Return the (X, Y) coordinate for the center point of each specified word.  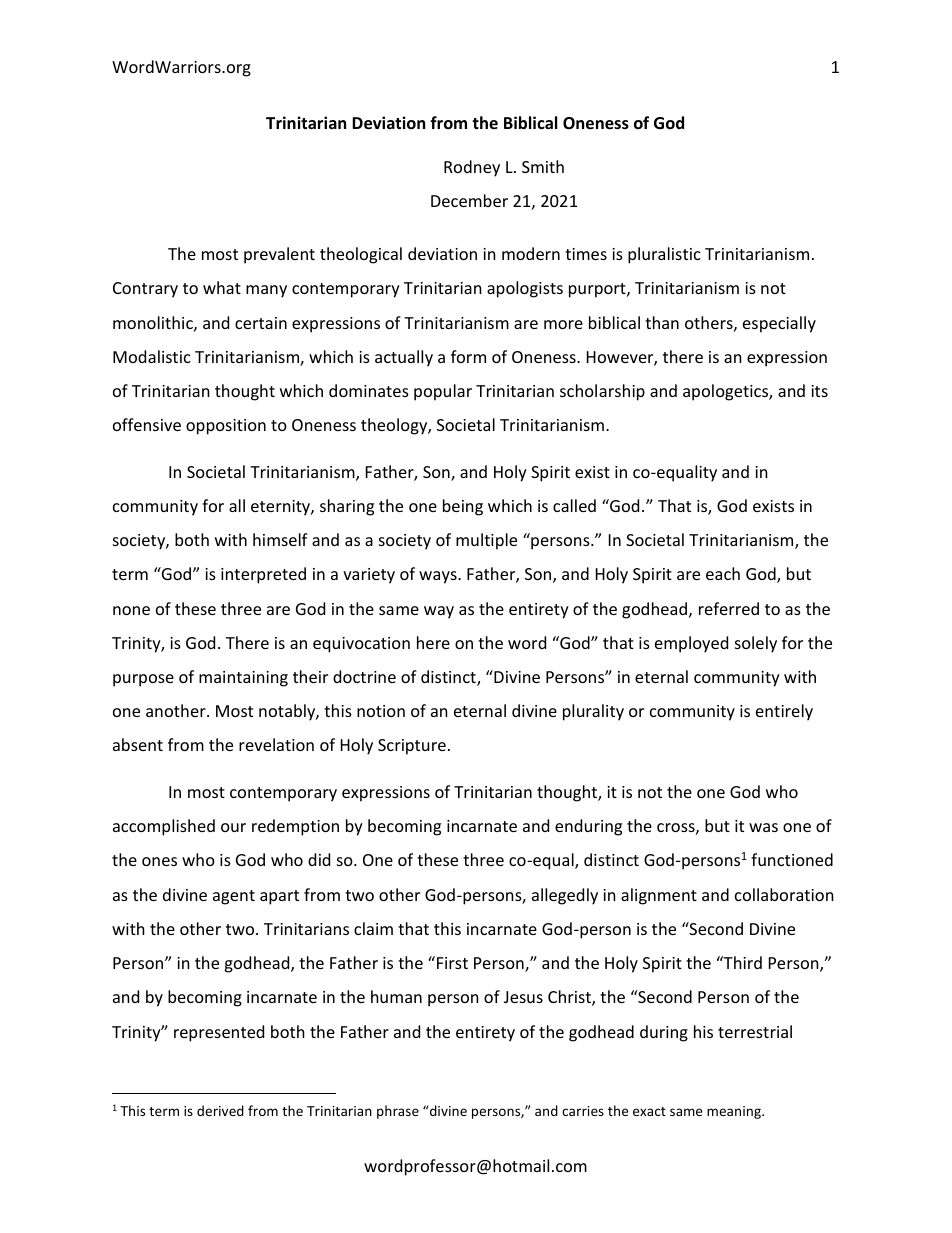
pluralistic (664, 255)
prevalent (279, 255)
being (463, 507)
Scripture (412, 747)
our (233, 827)
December (469, 200)
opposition (226, 427)
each (723, 573)
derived (220, 1110)
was (763, 827)
